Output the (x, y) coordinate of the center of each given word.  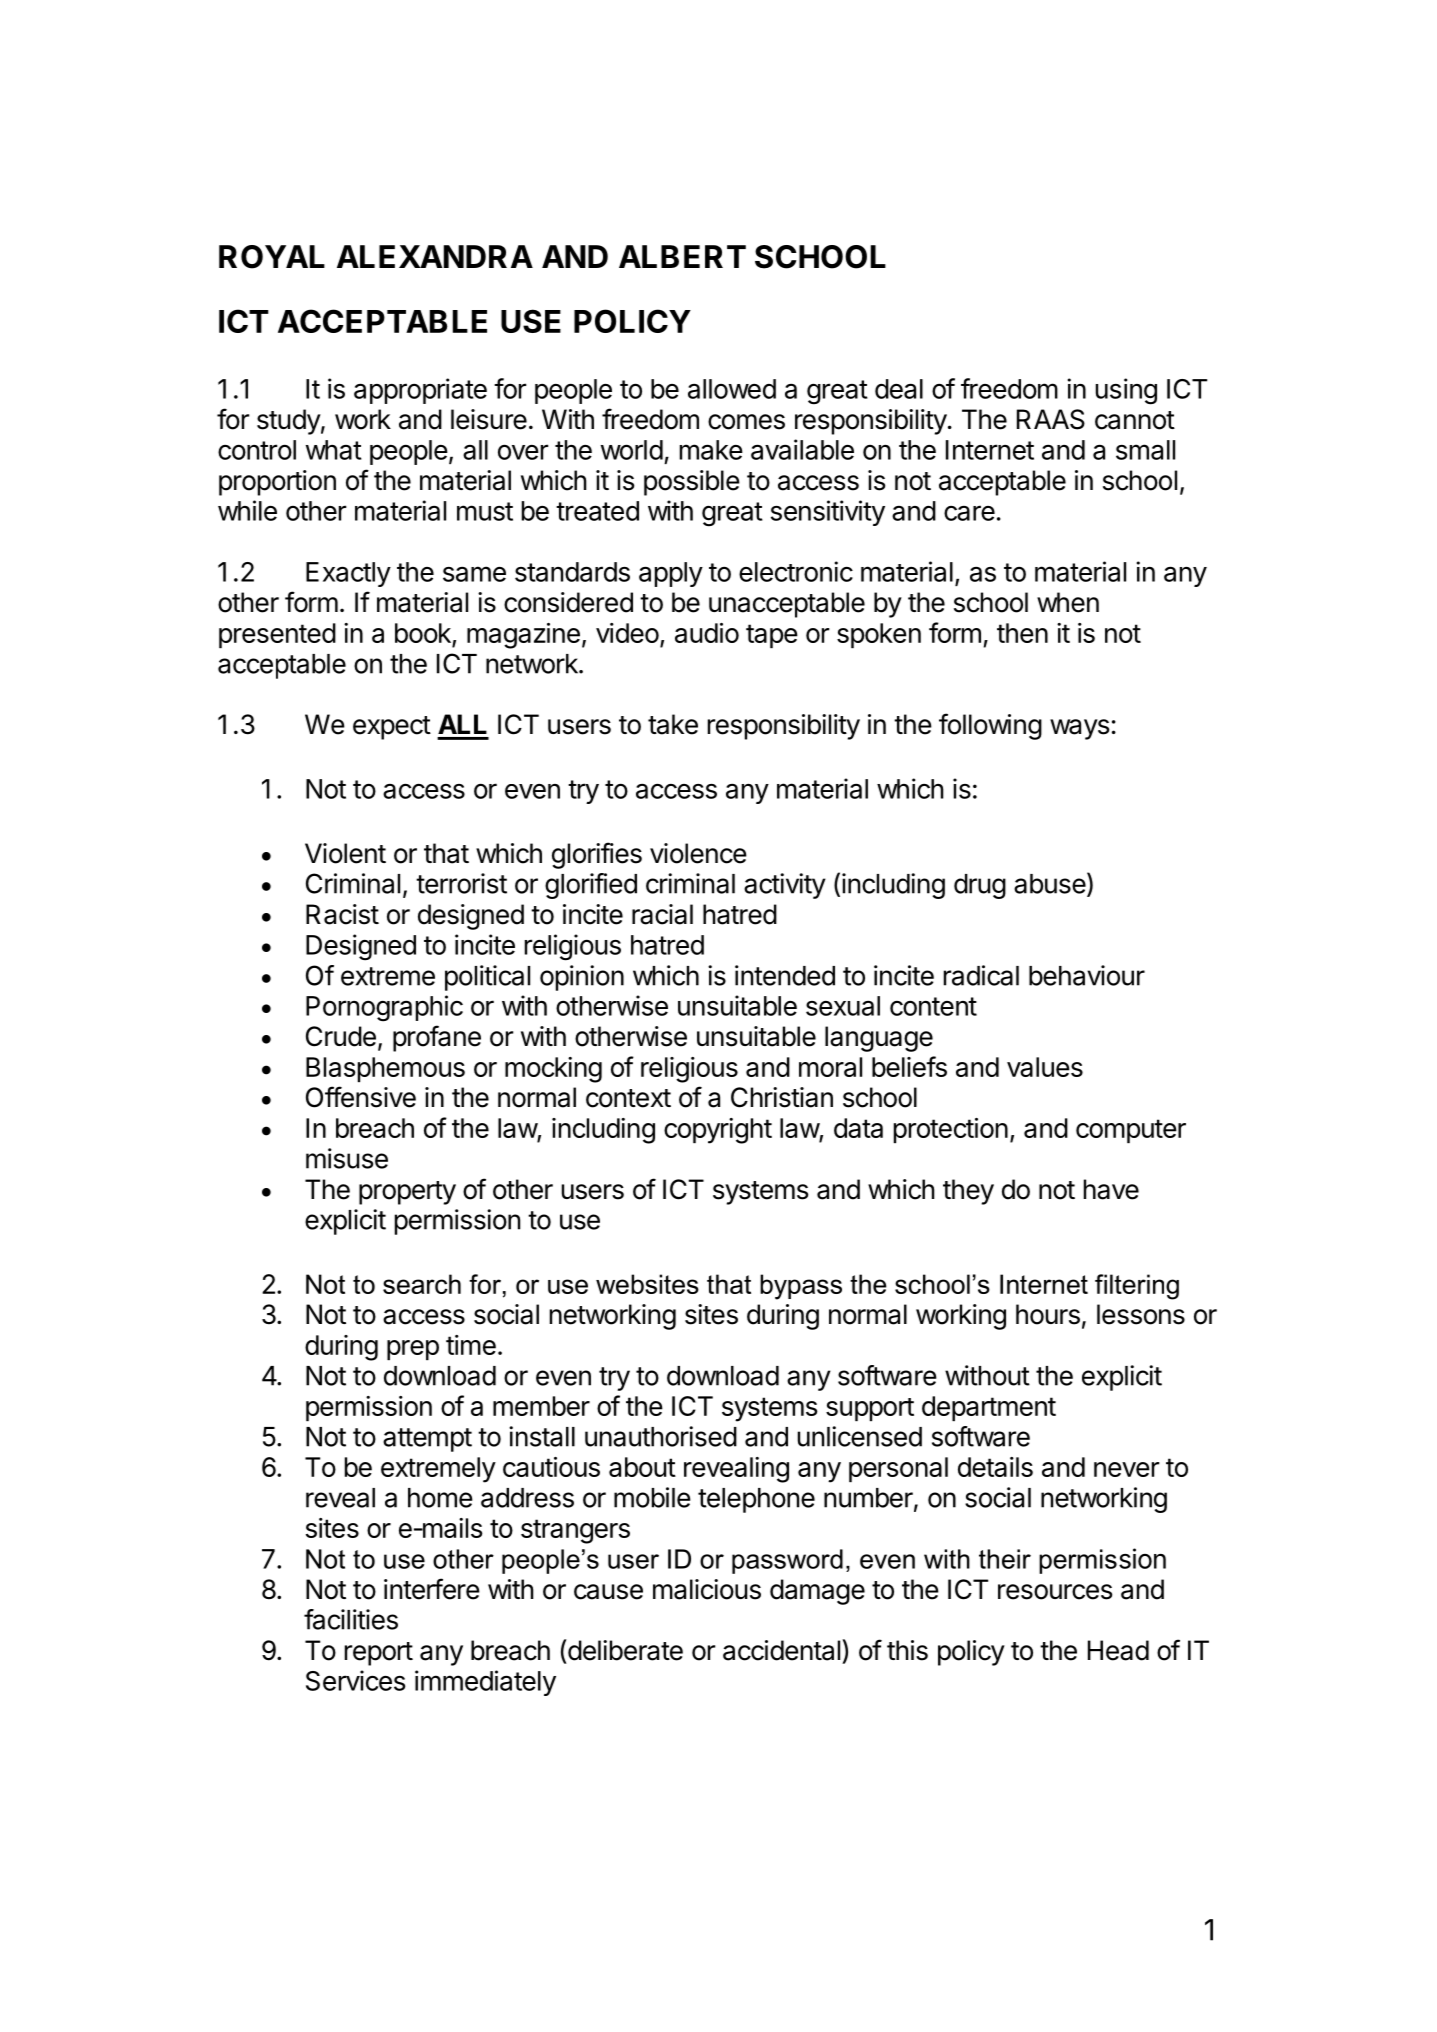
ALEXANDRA (435, 256)
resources (1055, 1592)
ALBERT (682, 256)
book (424, 634)
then (1022, 633)
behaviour (1087, 975)
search (422, 1284)
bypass (801, 1287)
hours (1048, 1314)
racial (662, 914)
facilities (351, 1619)
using (1126, 391)
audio (707, 633)
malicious (707, 1589)
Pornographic (384, 1008)
